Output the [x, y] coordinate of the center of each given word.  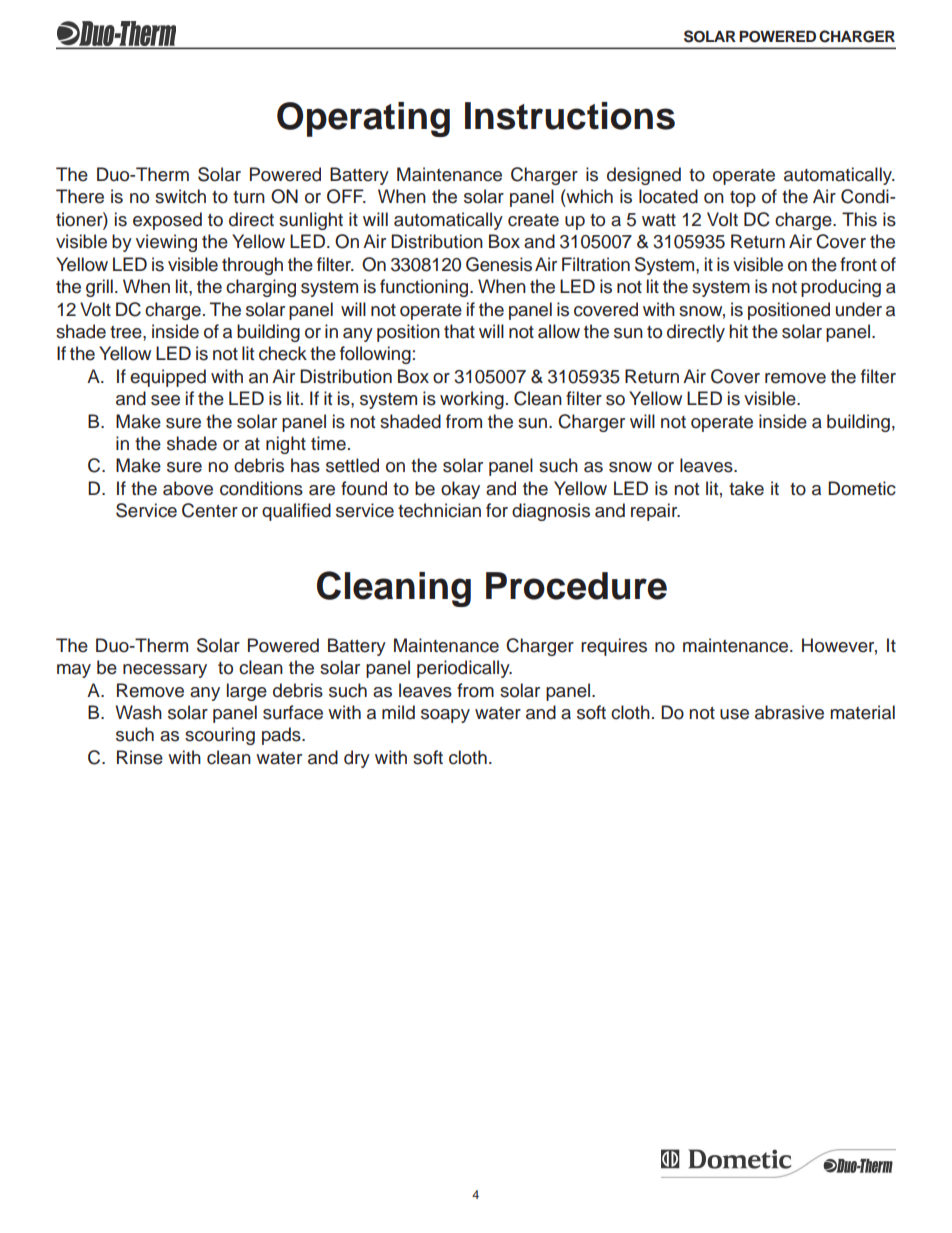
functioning [425, 288]
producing [841, 288]
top [743, 199]
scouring [220, 736]
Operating [363, 119]
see [165, 400]
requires [614, 647]
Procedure [576, 586]
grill [99, 288]
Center [210, 510]
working [472, 400]
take [746, 488]
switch [180, 196]
